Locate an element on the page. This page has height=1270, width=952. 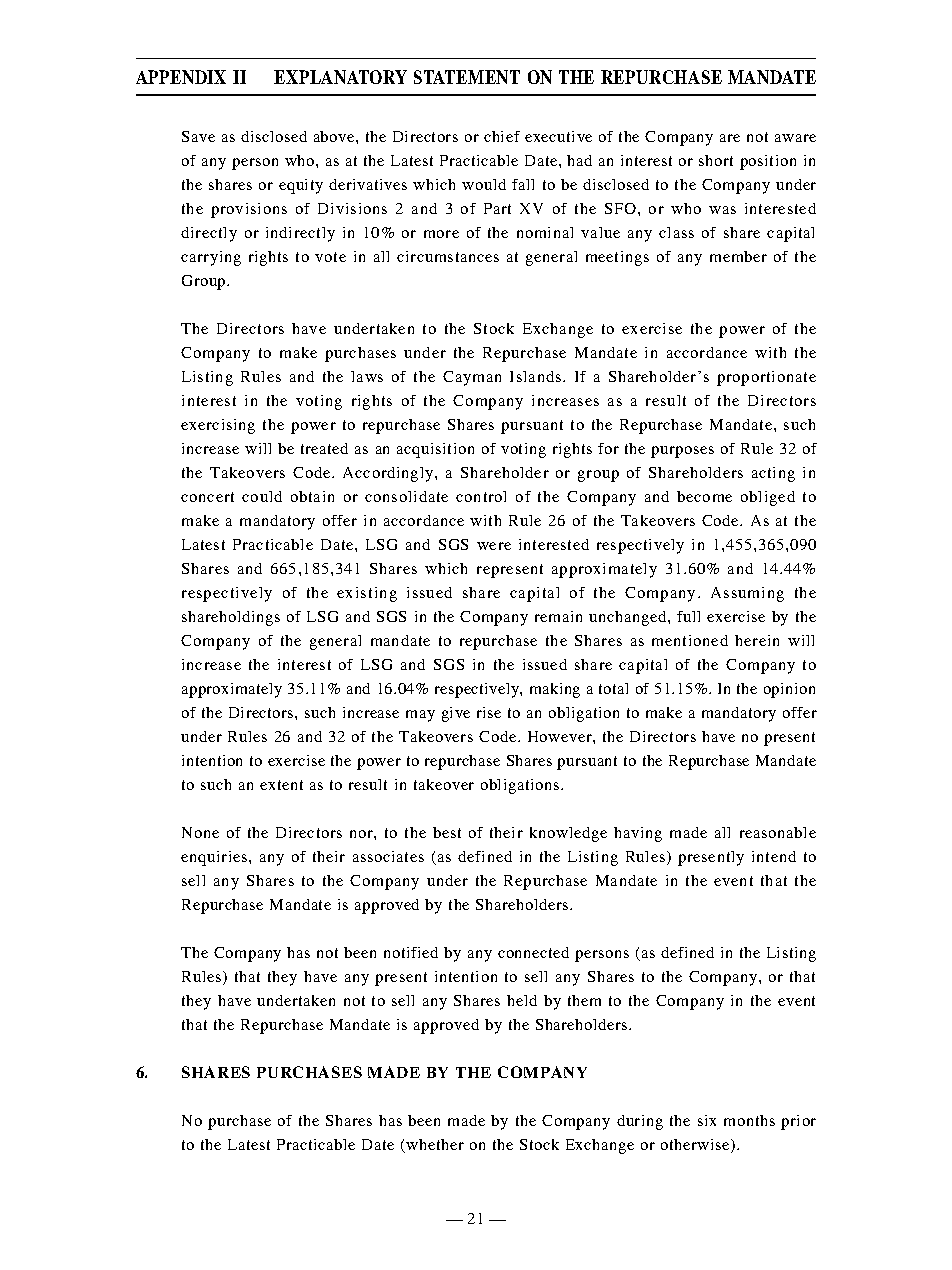
chief is located at coordinates (502, 136).
